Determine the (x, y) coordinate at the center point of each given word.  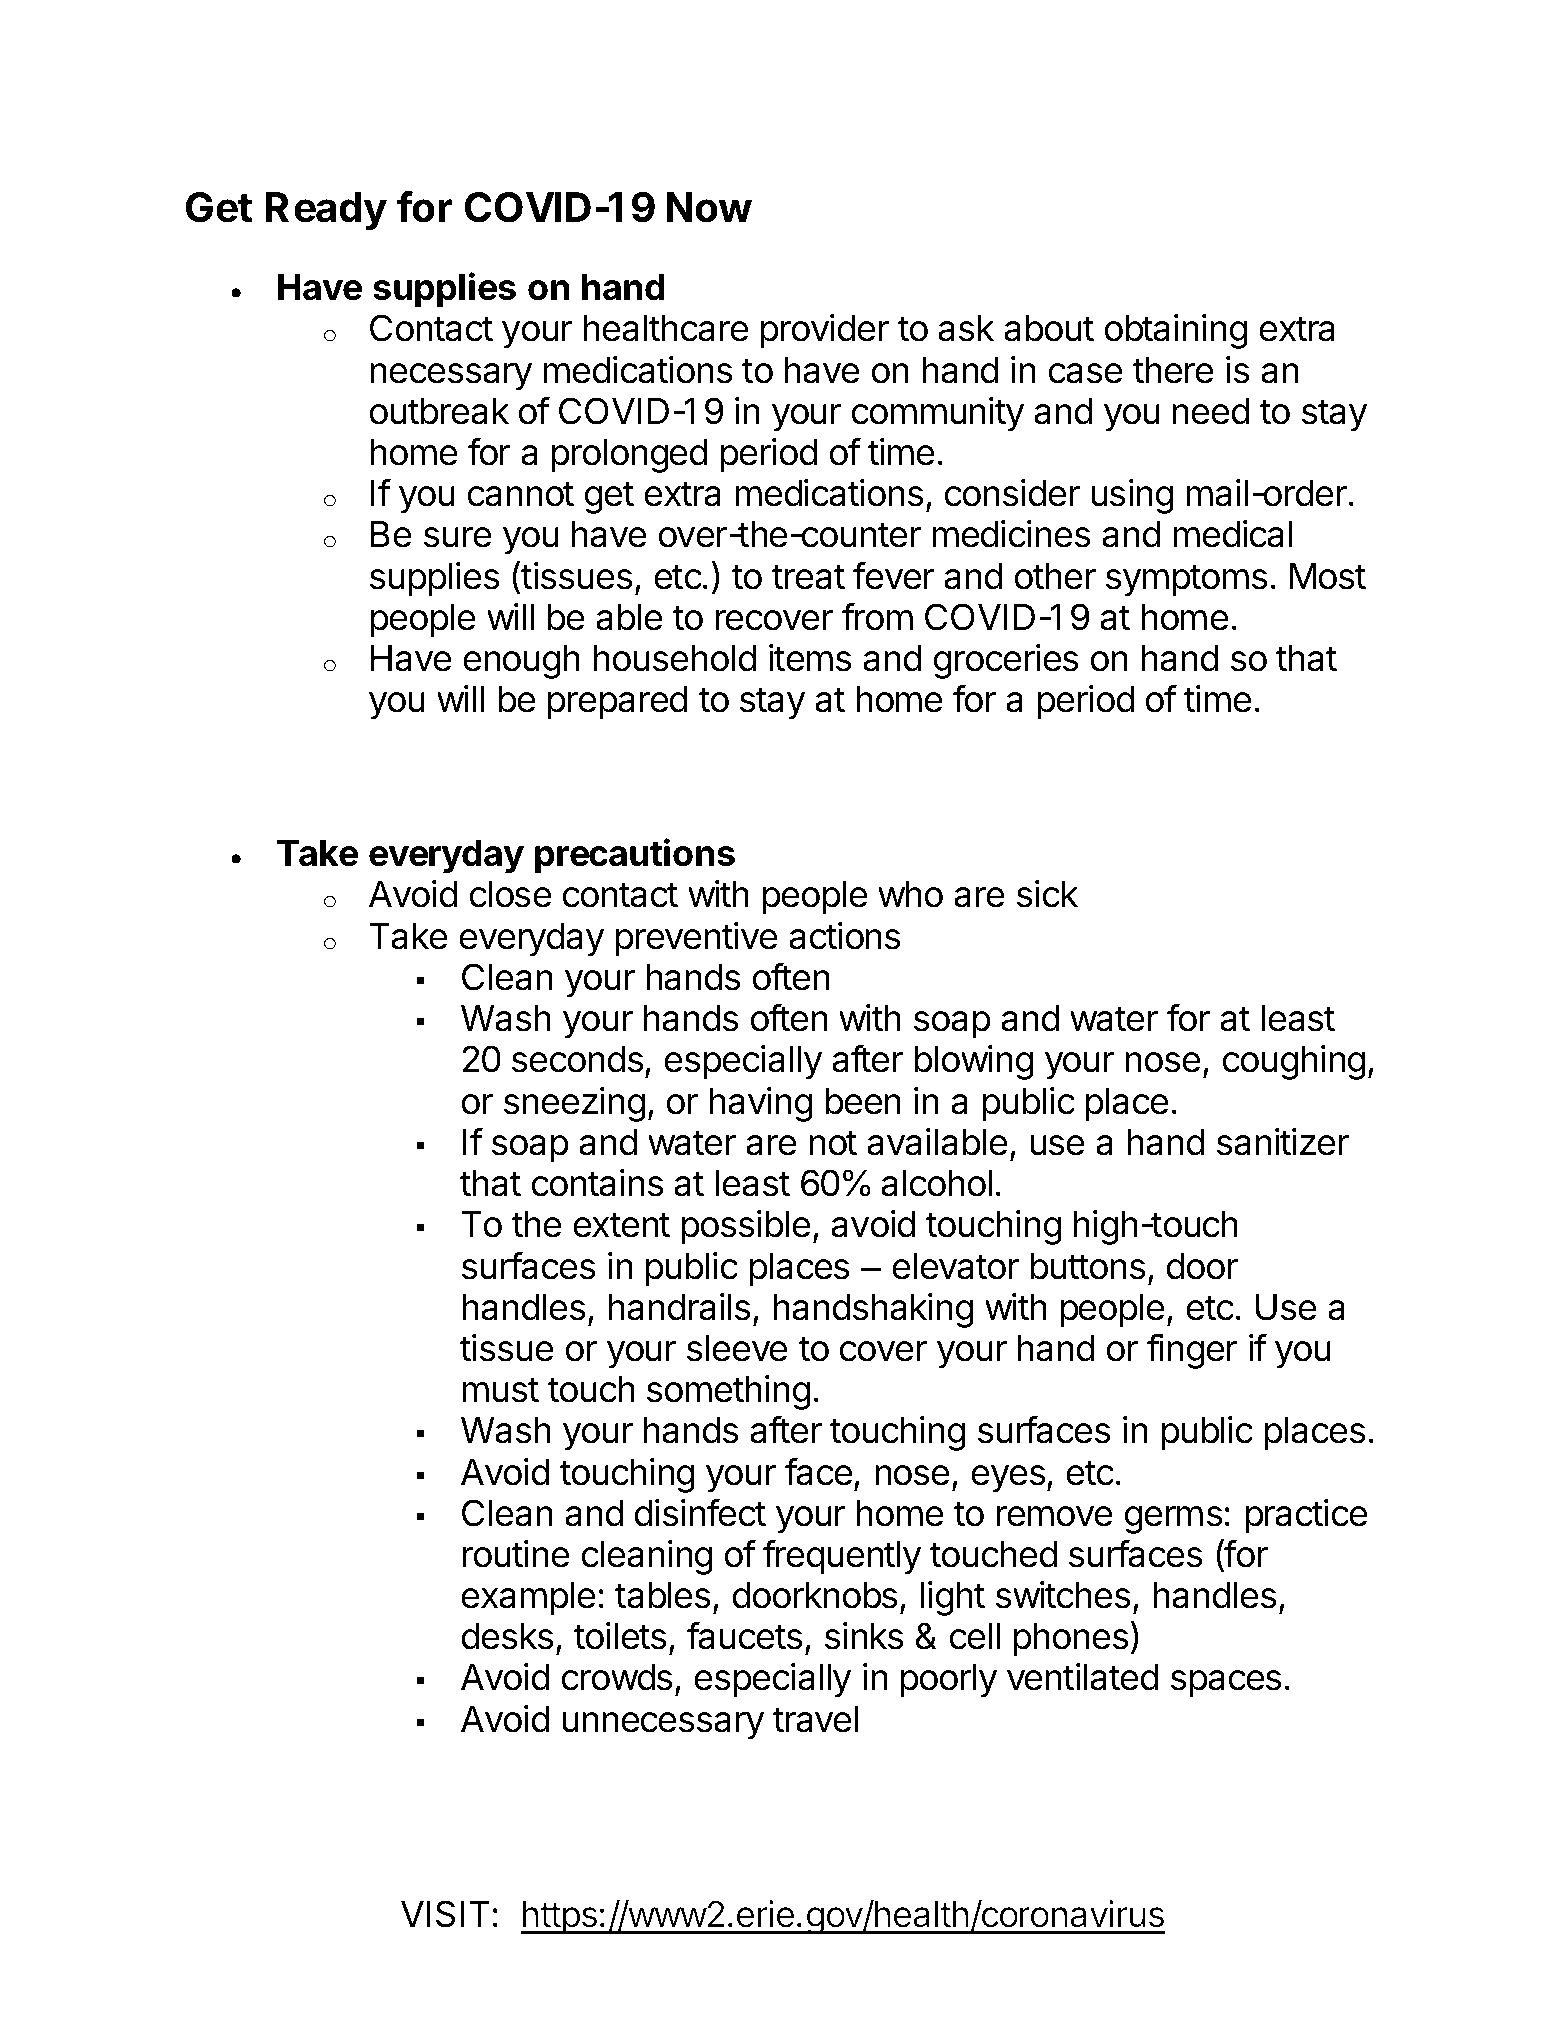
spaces (1226, 1684)
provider (824, 331)
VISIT (445, 1914)
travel (815, 1719)
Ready (326, 211)
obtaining (1176, 331)
